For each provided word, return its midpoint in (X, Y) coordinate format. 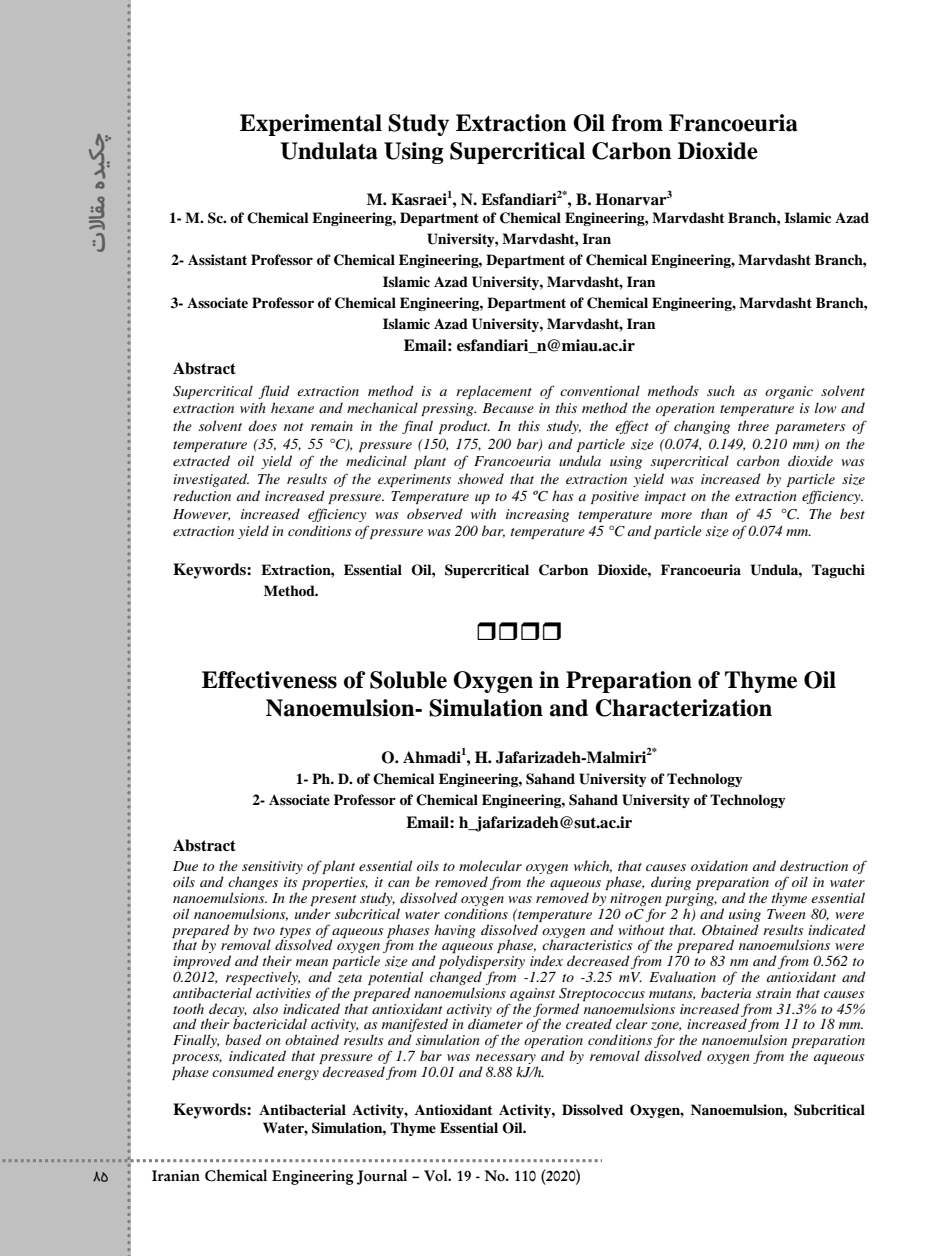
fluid (274, 392)
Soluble (408, 680)
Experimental (311, 125)
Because (508, 408)
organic (789, 392)
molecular (490, 865)
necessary (507, 1060)
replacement (494, 392)
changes (253, 884)
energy (298, 1075)
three (753, 425)
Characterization (683, 708)
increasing (537, 515)
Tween (786, 914)
